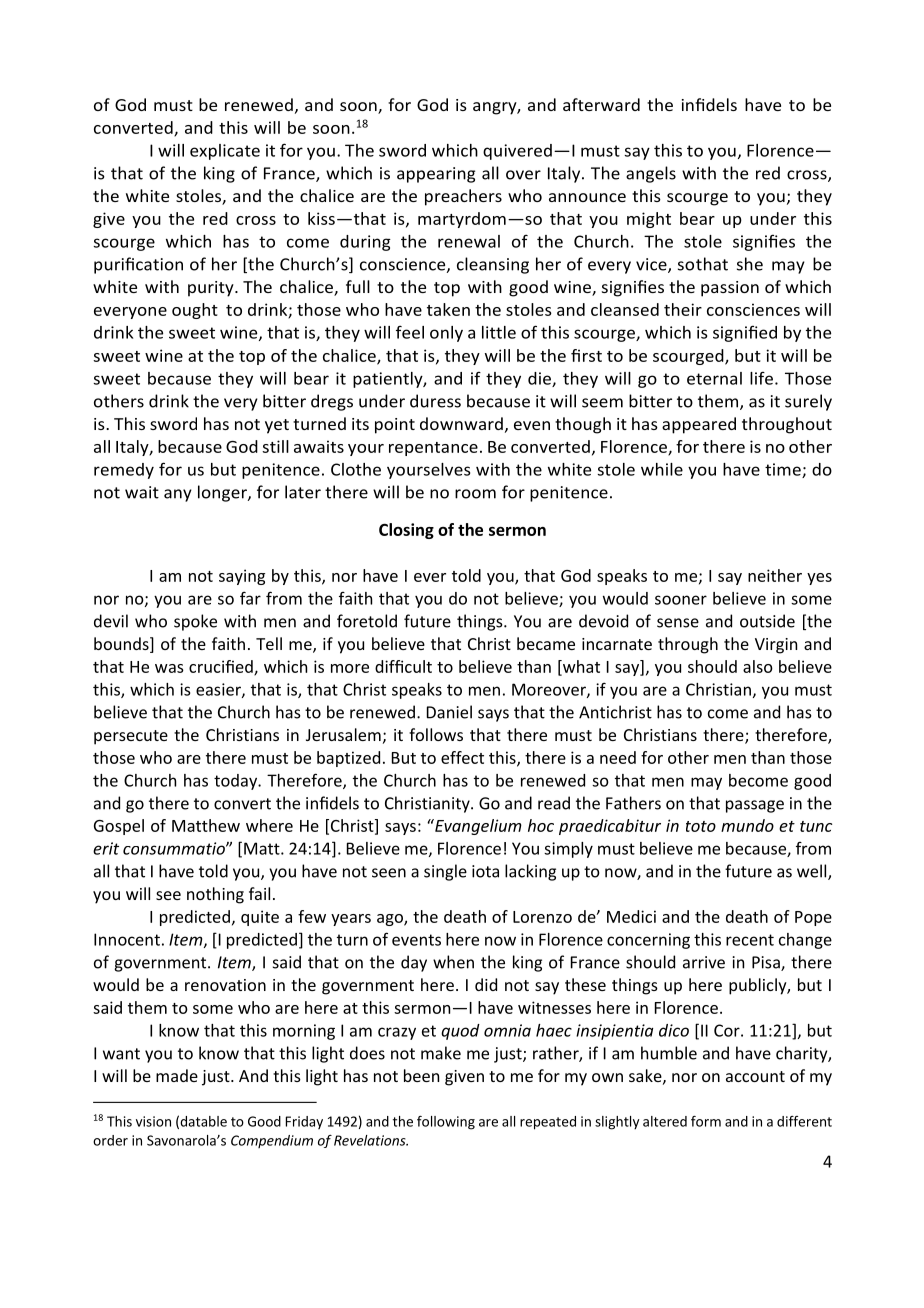 This screenshot has height=1308, width=924. I want to click on outside, so click(767, 621).
